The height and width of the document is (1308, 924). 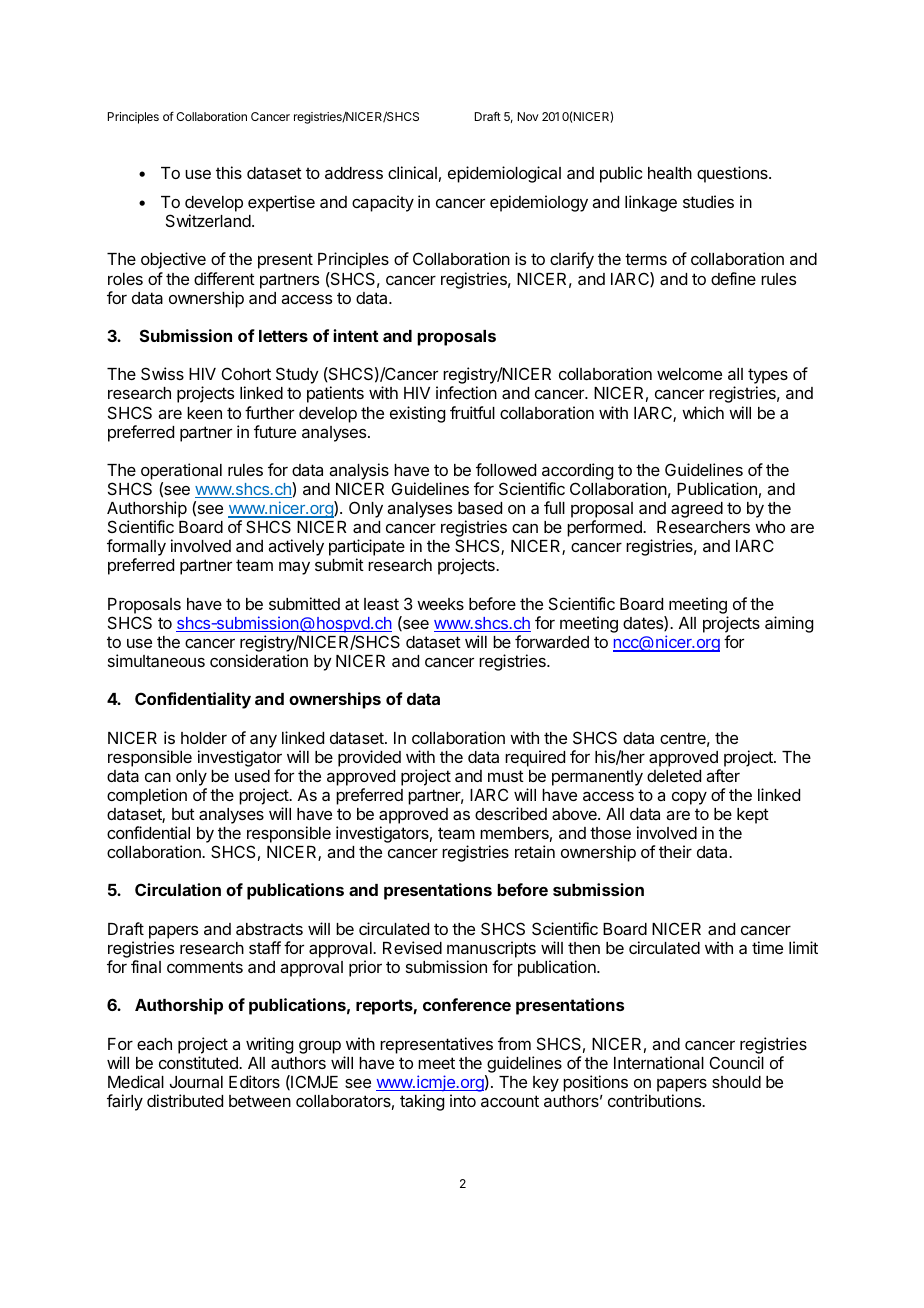 I want to click on after, so click(x=723, y=775).
